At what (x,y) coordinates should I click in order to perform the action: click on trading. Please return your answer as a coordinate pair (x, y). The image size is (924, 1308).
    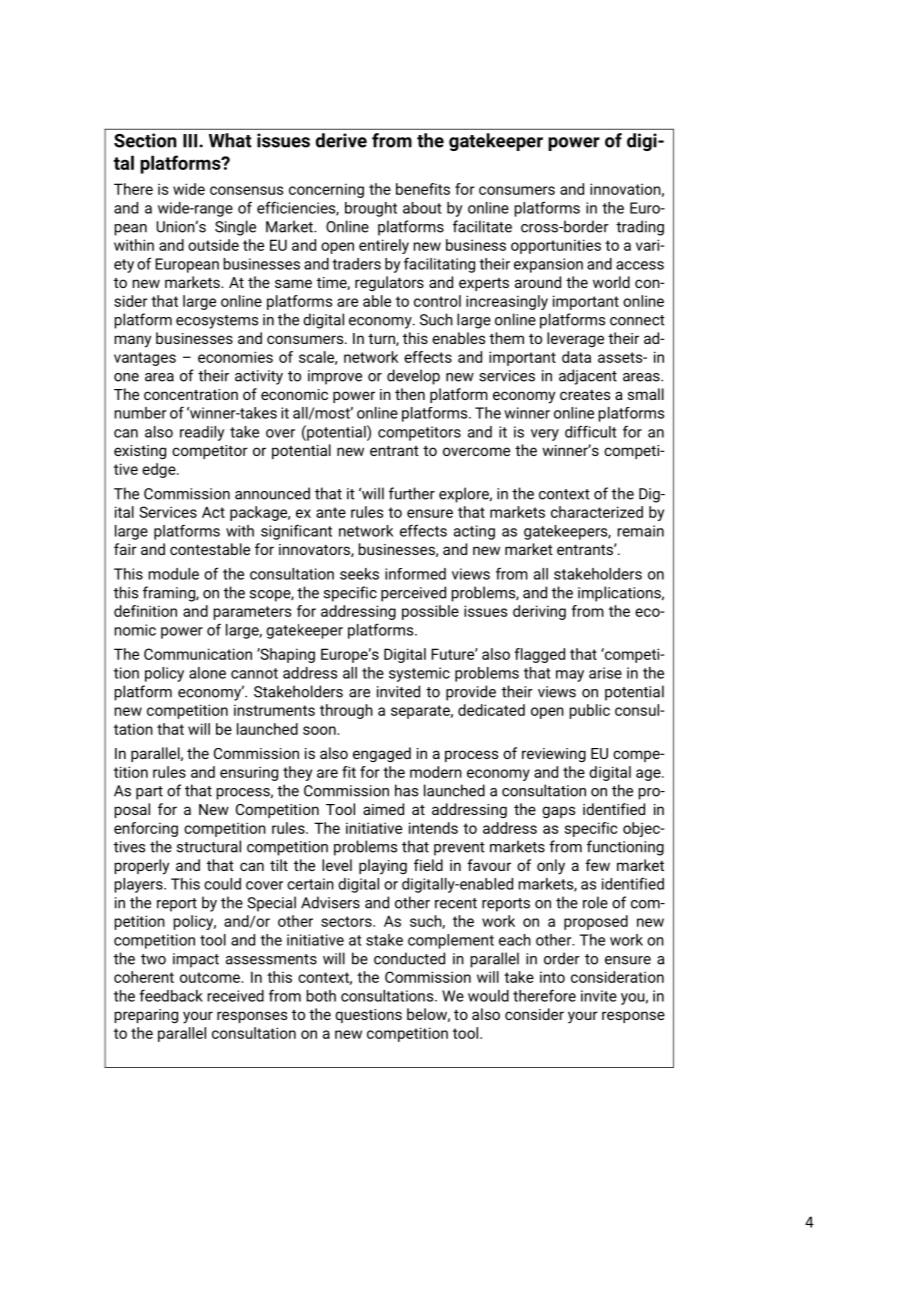
    Looking at the image, I should click on (640, 228).
